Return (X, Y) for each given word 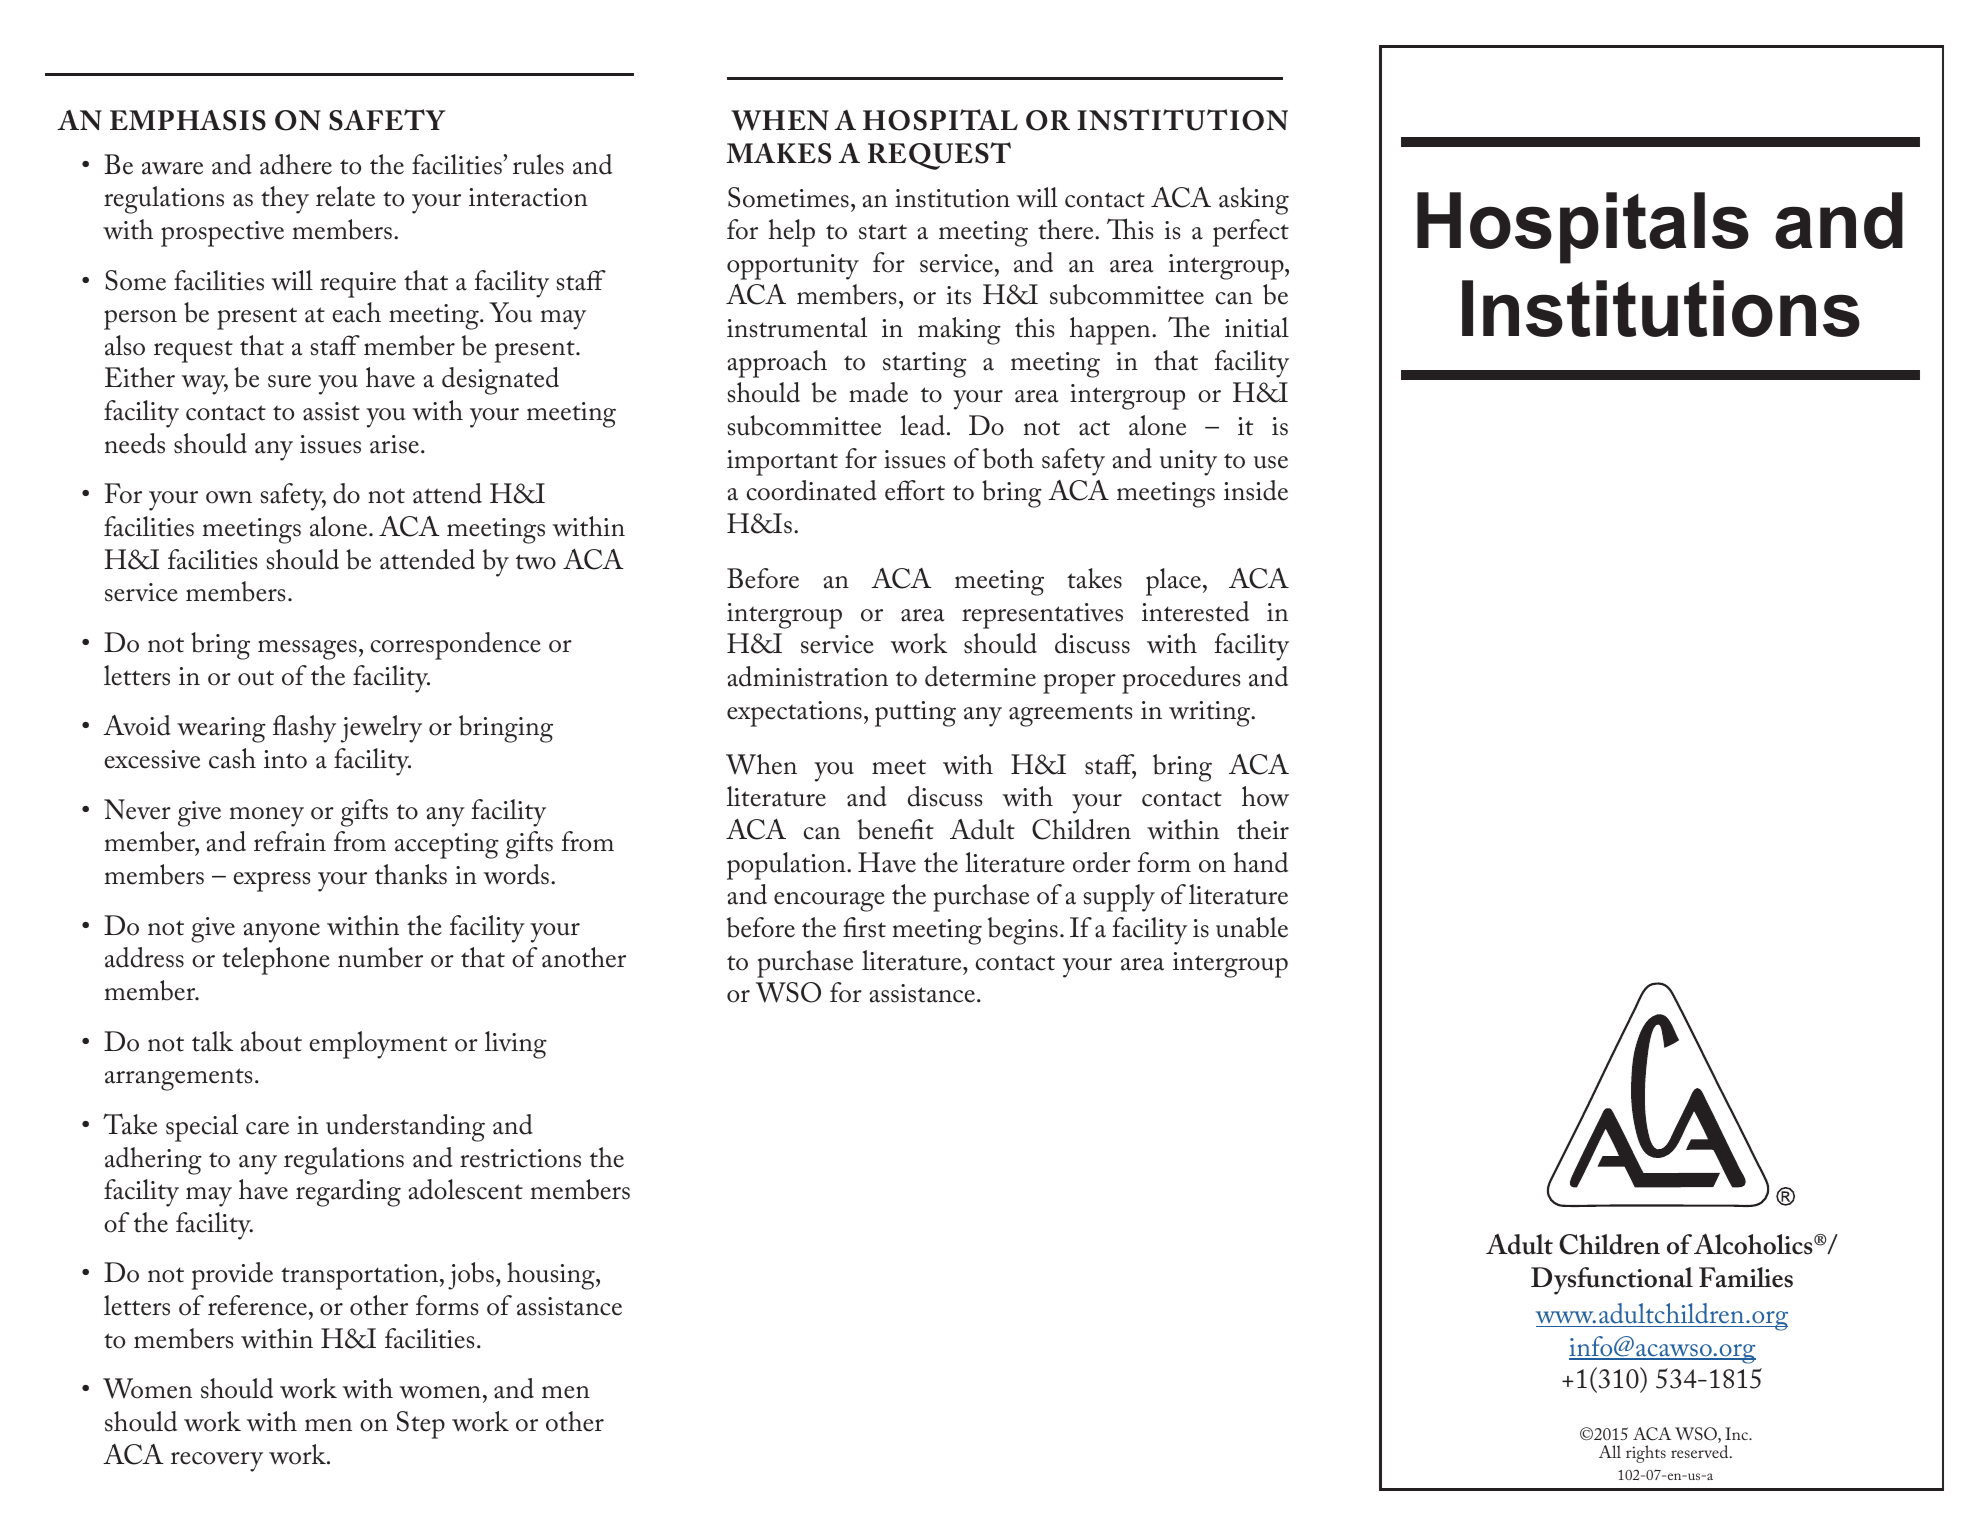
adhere (296, 164)
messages (307, 650)
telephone (276, 961)
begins (1023, 931)
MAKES (779, 153)
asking (1254, 201)
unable (1252, 927)
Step (421, 1425)
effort (915, 490)
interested (1195, 611)
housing (552, 1276)
